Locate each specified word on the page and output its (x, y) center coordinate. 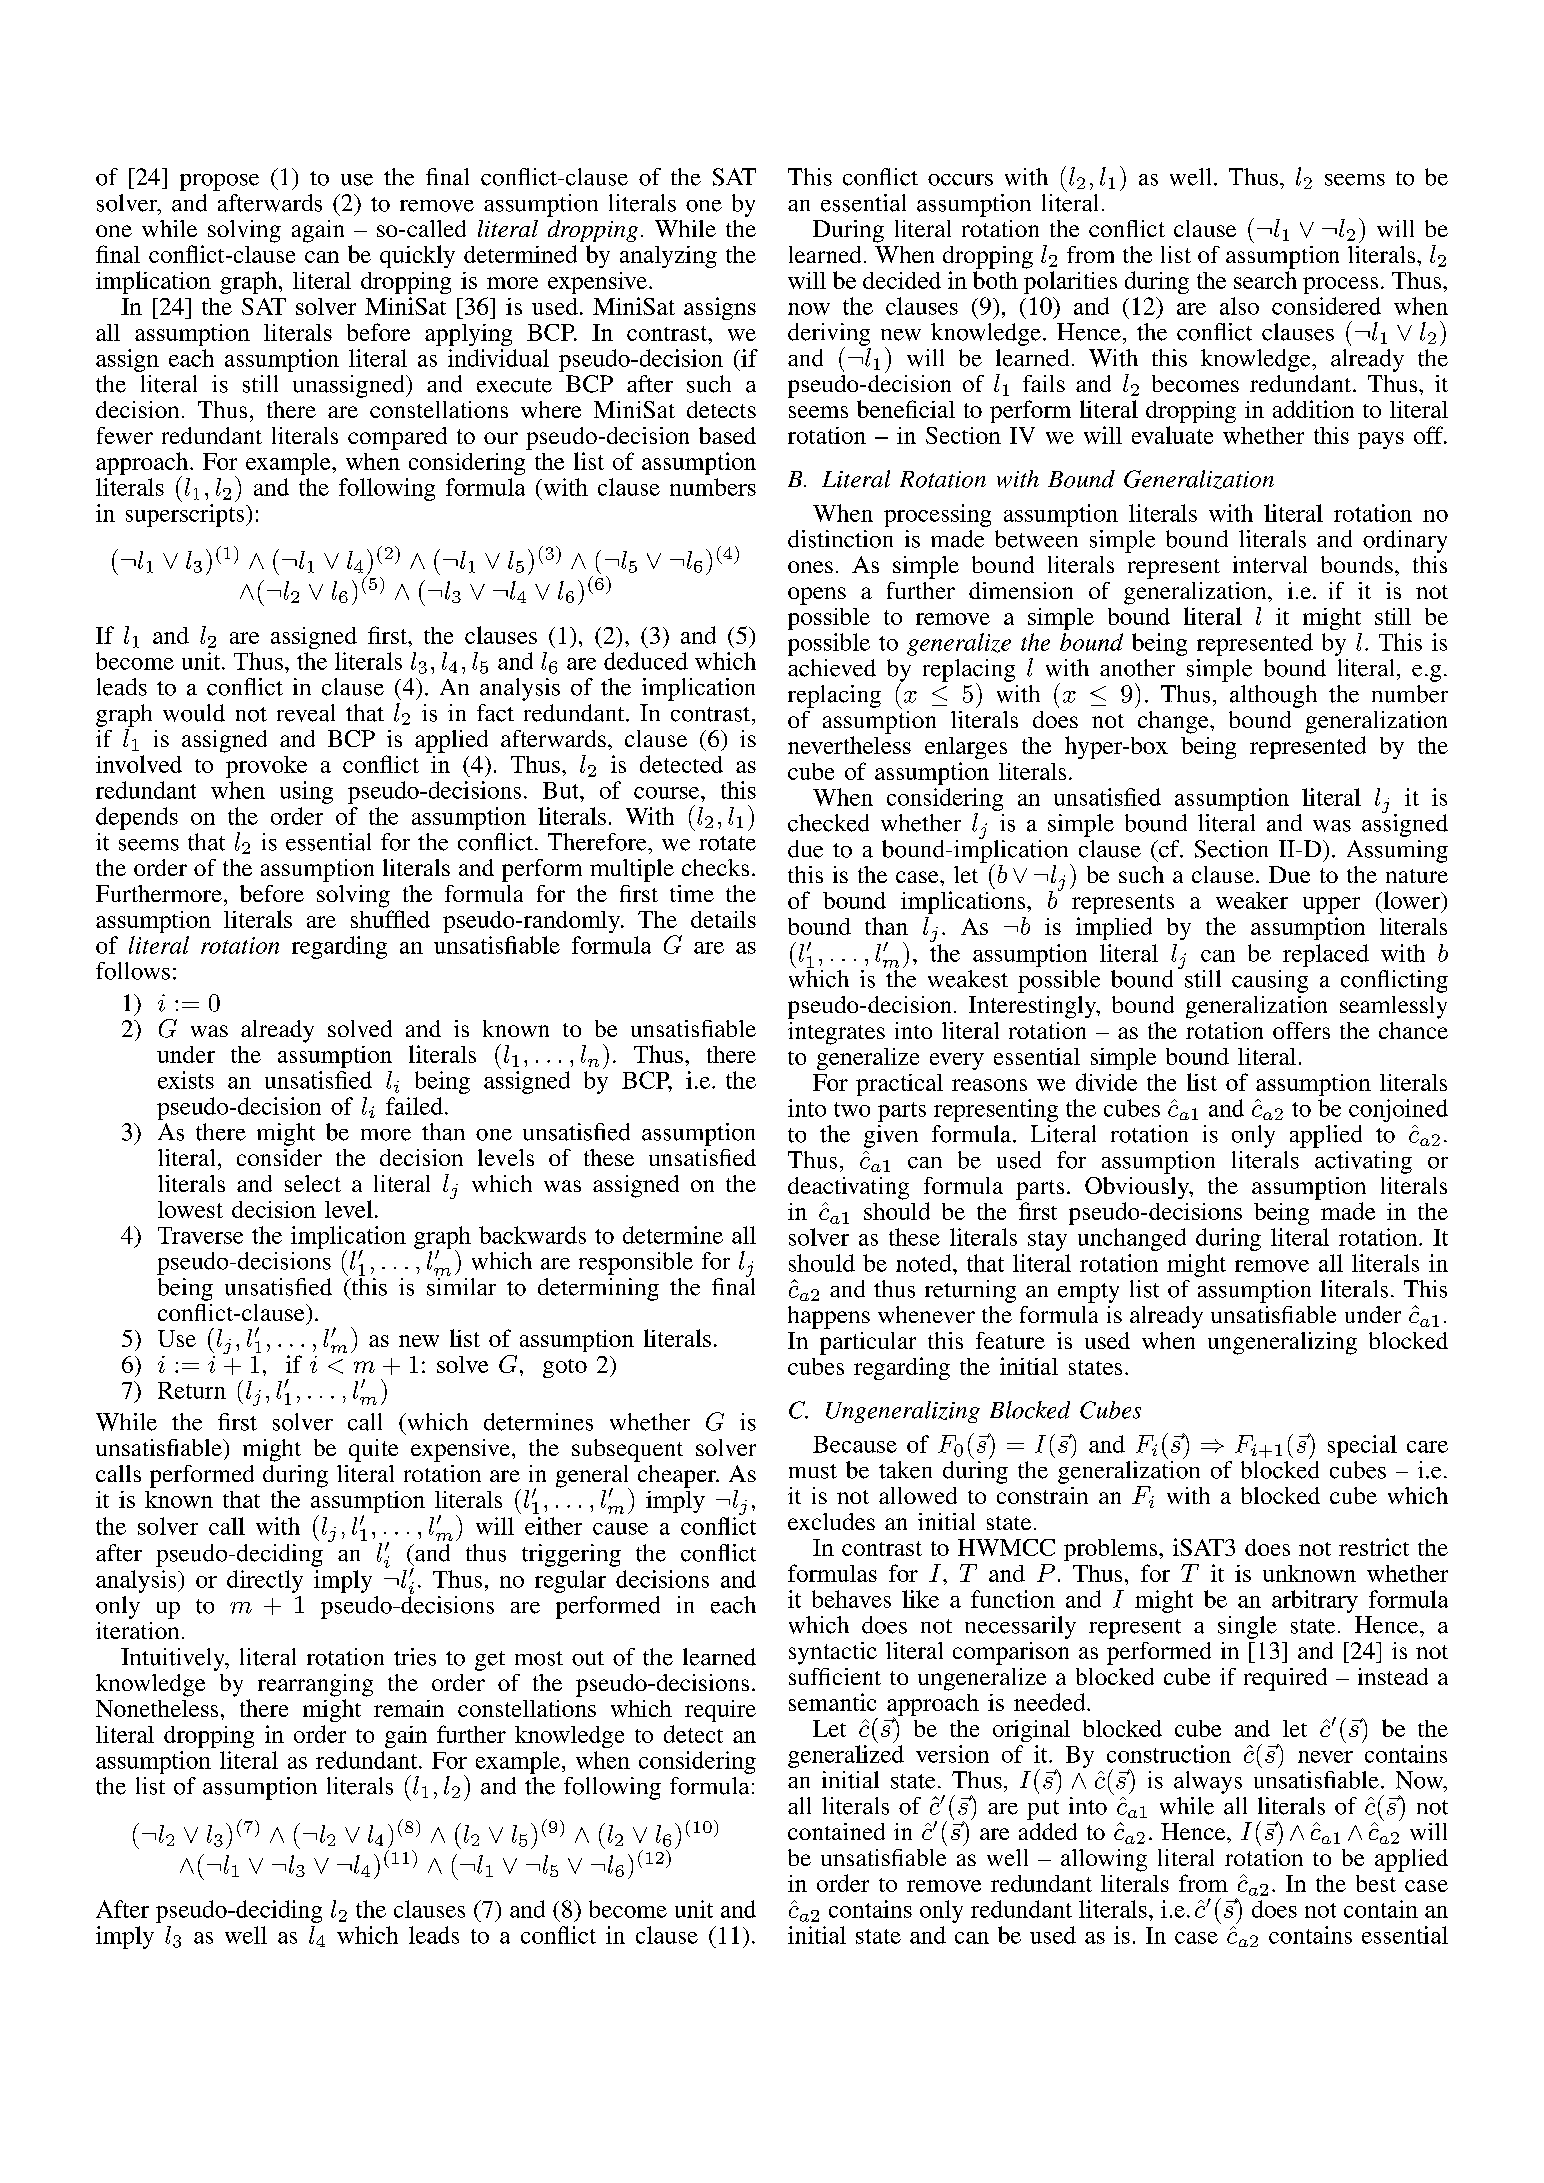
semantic (832, 1702)
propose (219, 182)
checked (828, 823)
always (1208, 1782)
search (1265, 280)
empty (1088, 1293)
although (1273, 696)
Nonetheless (157, 1708)
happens (829, 1317)
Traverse (200, 1235)
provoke (266, 767)
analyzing (668, 257)
